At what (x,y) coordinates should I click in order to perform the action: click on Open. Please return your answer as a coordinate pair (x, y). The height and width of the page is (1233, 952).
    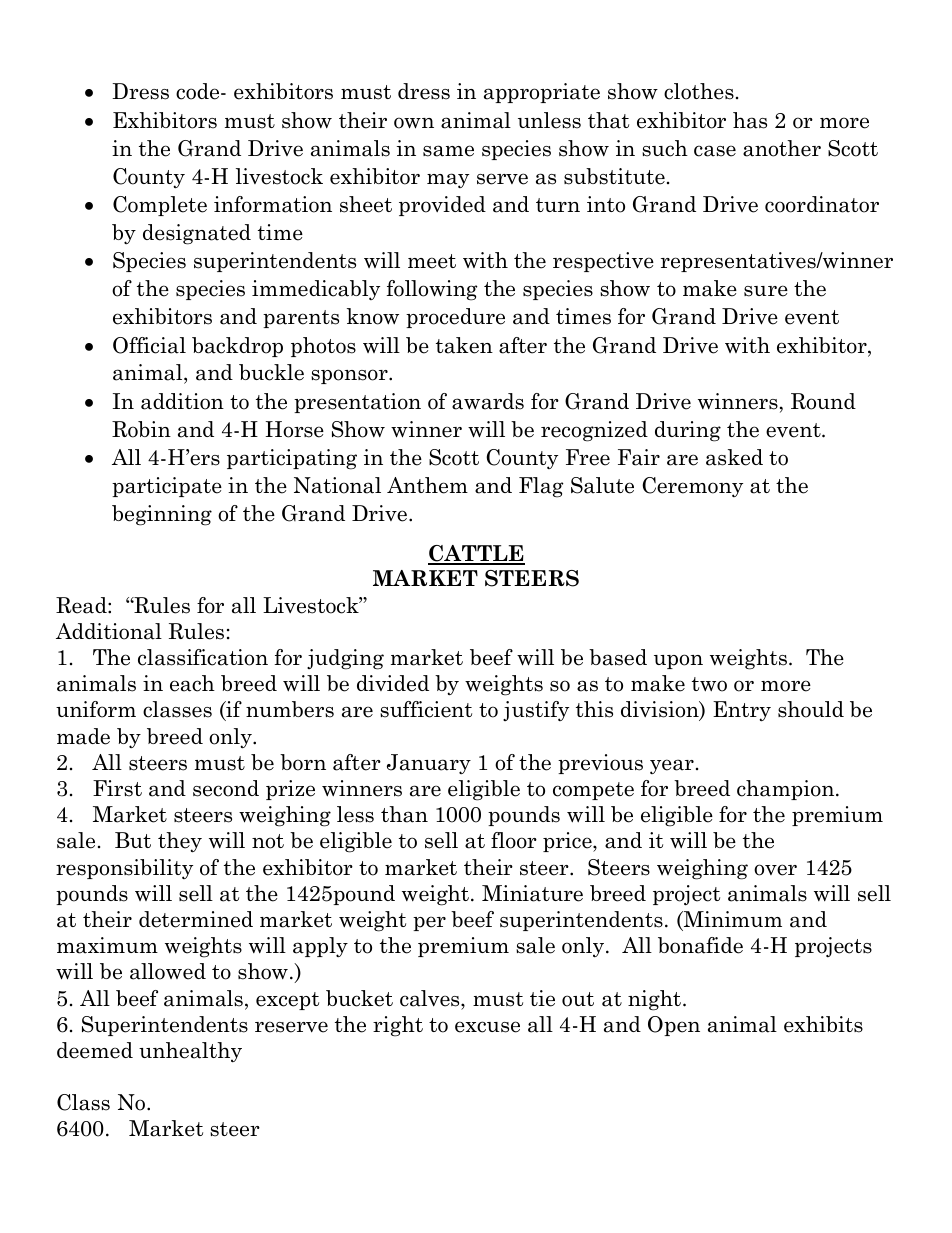
    Looking at the image, I should click on (674, 1026).
